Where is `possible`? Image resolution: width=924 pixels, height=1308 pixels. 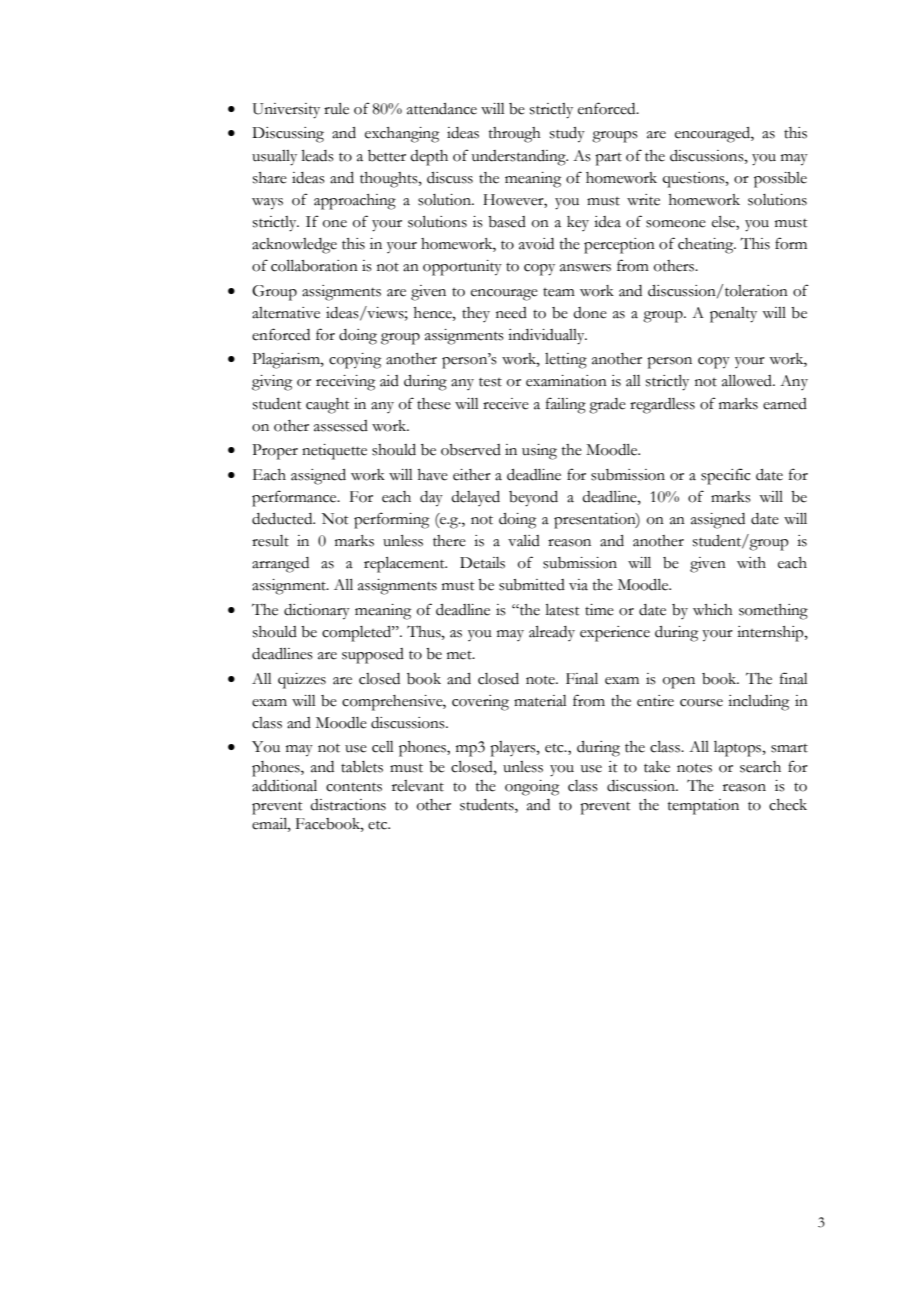 possible is located at coordinates (780, 180).
